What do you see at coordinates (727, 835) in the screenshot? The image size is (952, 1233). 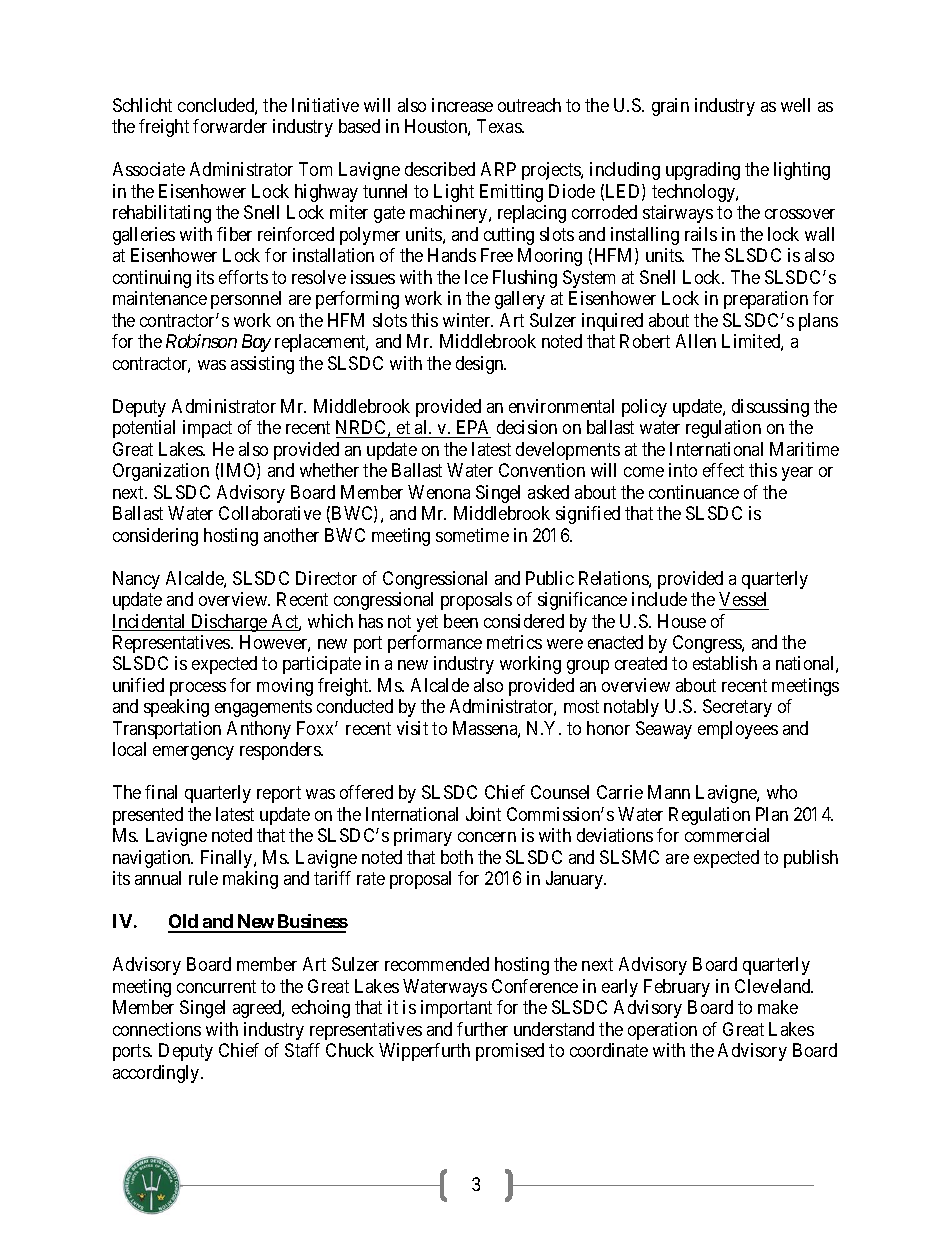 I see `commercial` at bounding box center [727, 835].
